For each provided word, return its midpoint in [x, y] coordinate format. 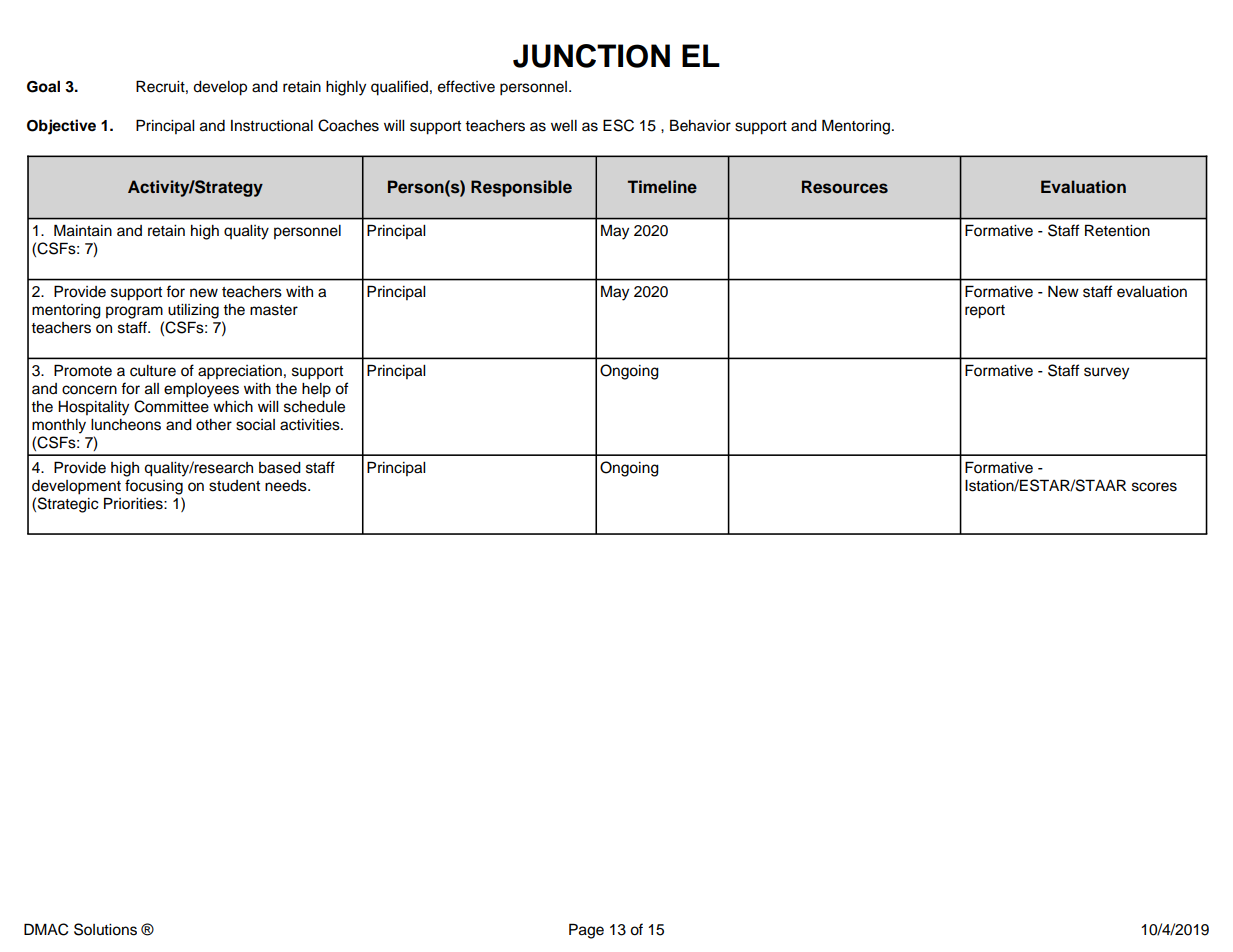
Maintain [83, 230]
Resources [845, 187]
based [280, 468]
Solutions [105, 929]
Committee [171, 406]
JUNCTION [591, 56]
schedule [314, 407]
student [234, 486]
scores [1154, 487]
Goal [43, 86]
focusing [154, 487]
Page [586, 931]
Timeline [662, 187]
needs [287, 486]
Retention [1117, 230]
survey [1106, 373]
